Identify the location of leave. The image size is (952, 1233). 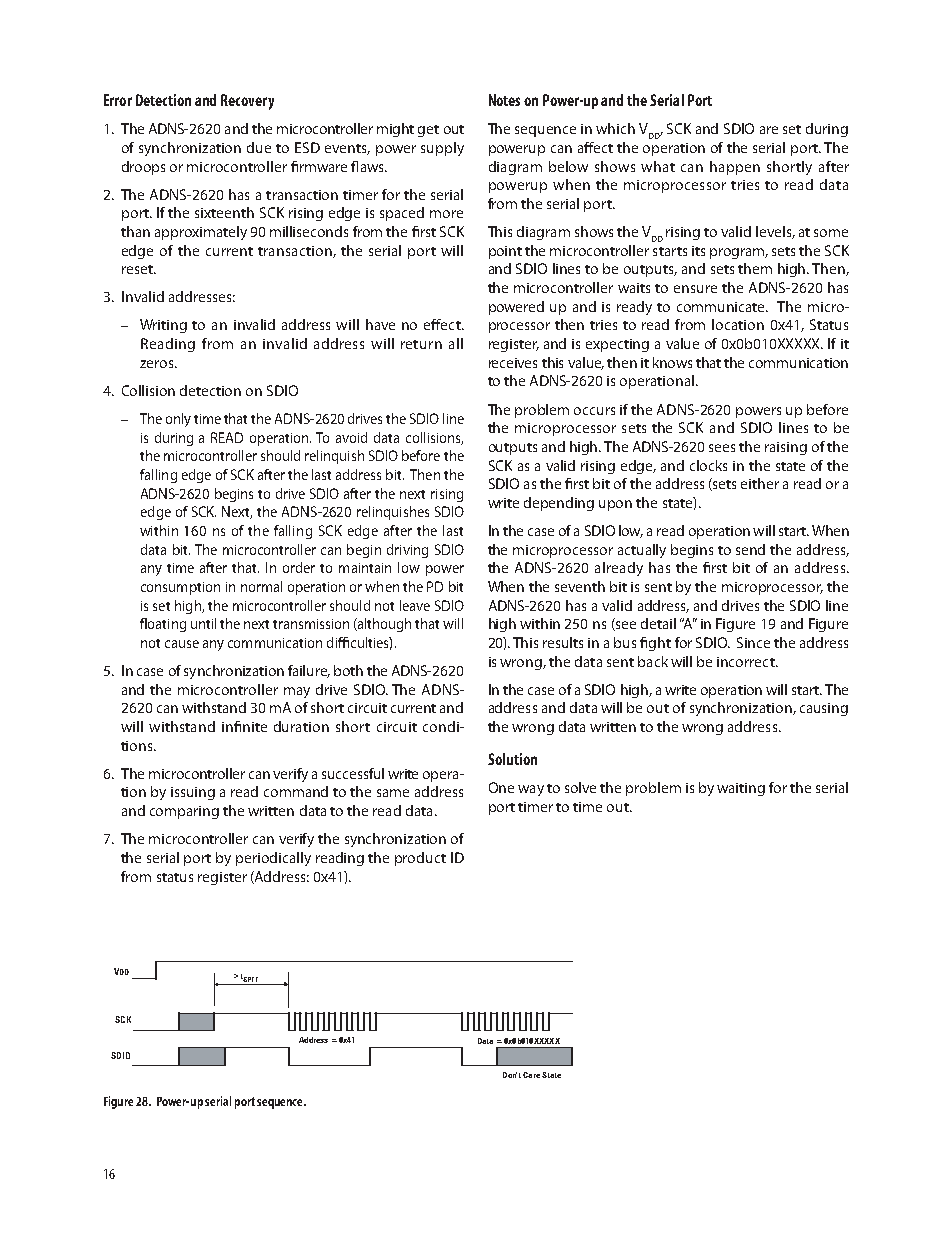
(415, 605).
